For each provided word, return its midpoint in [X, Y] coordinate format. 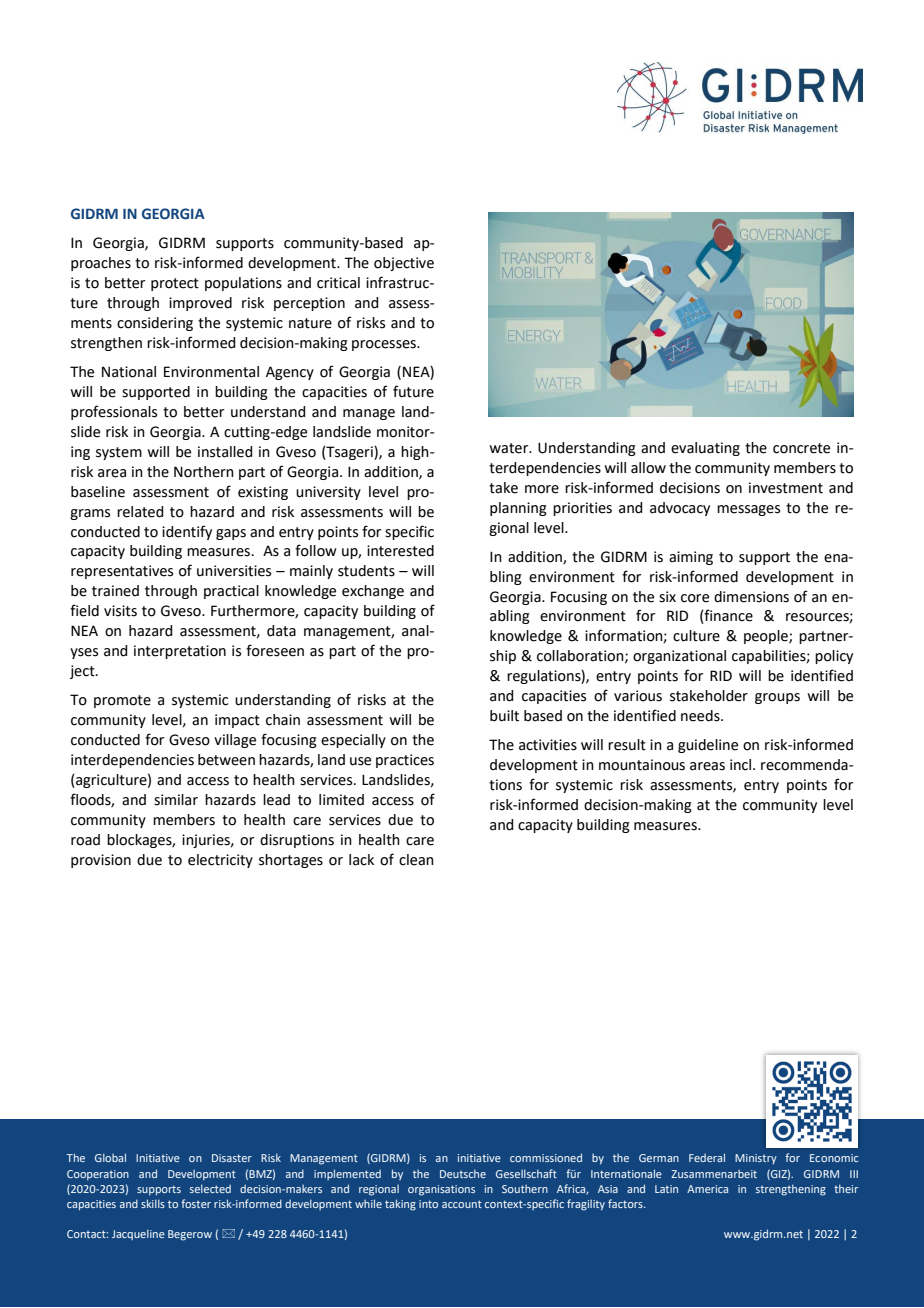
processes [385, 345]
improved [200, 304]
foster [196, 1203]
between [226, 760]
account [462, 1204]
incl [742, 765]
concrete [801, 448]
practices [405, 761]
